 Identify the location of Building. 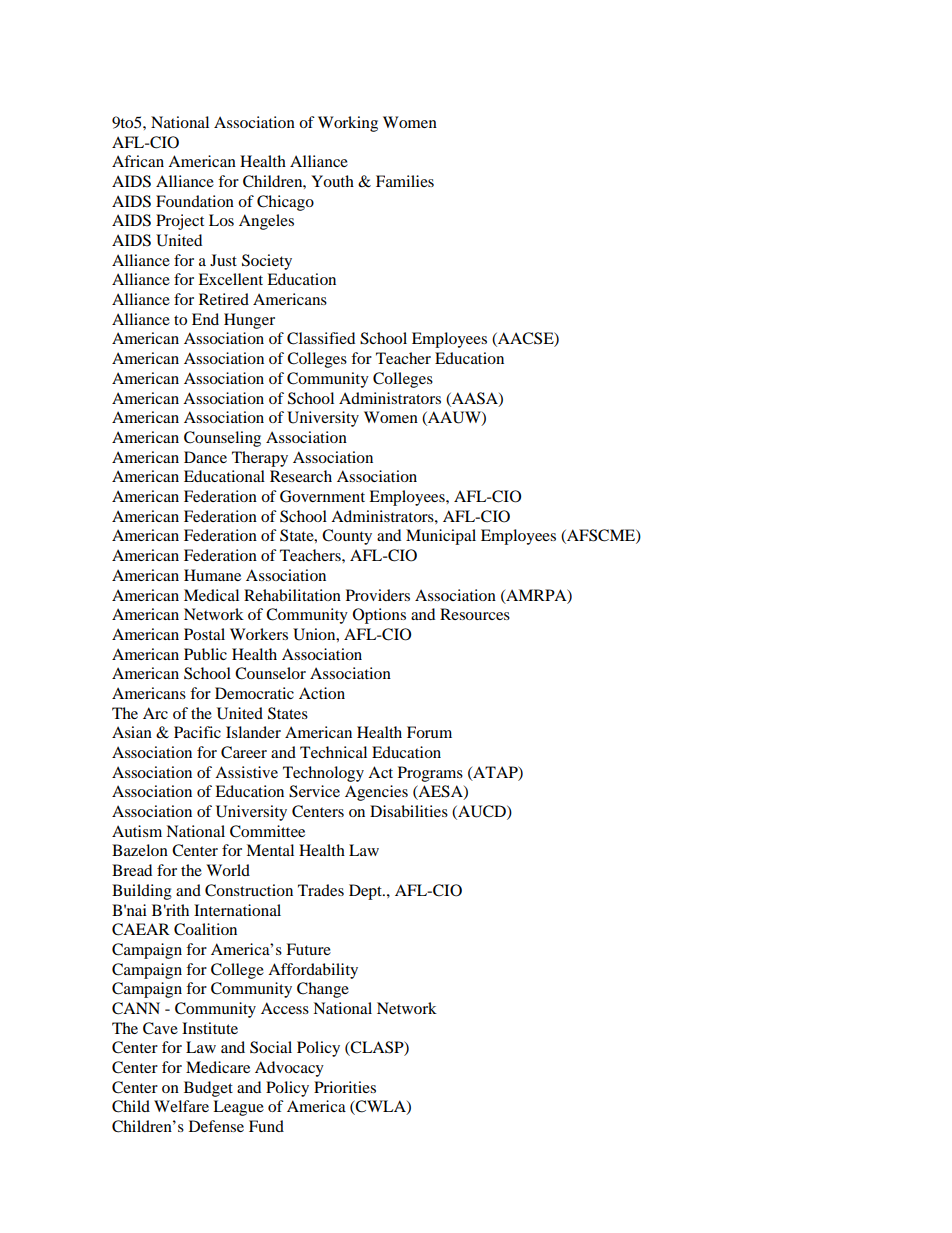
(142, 892).
